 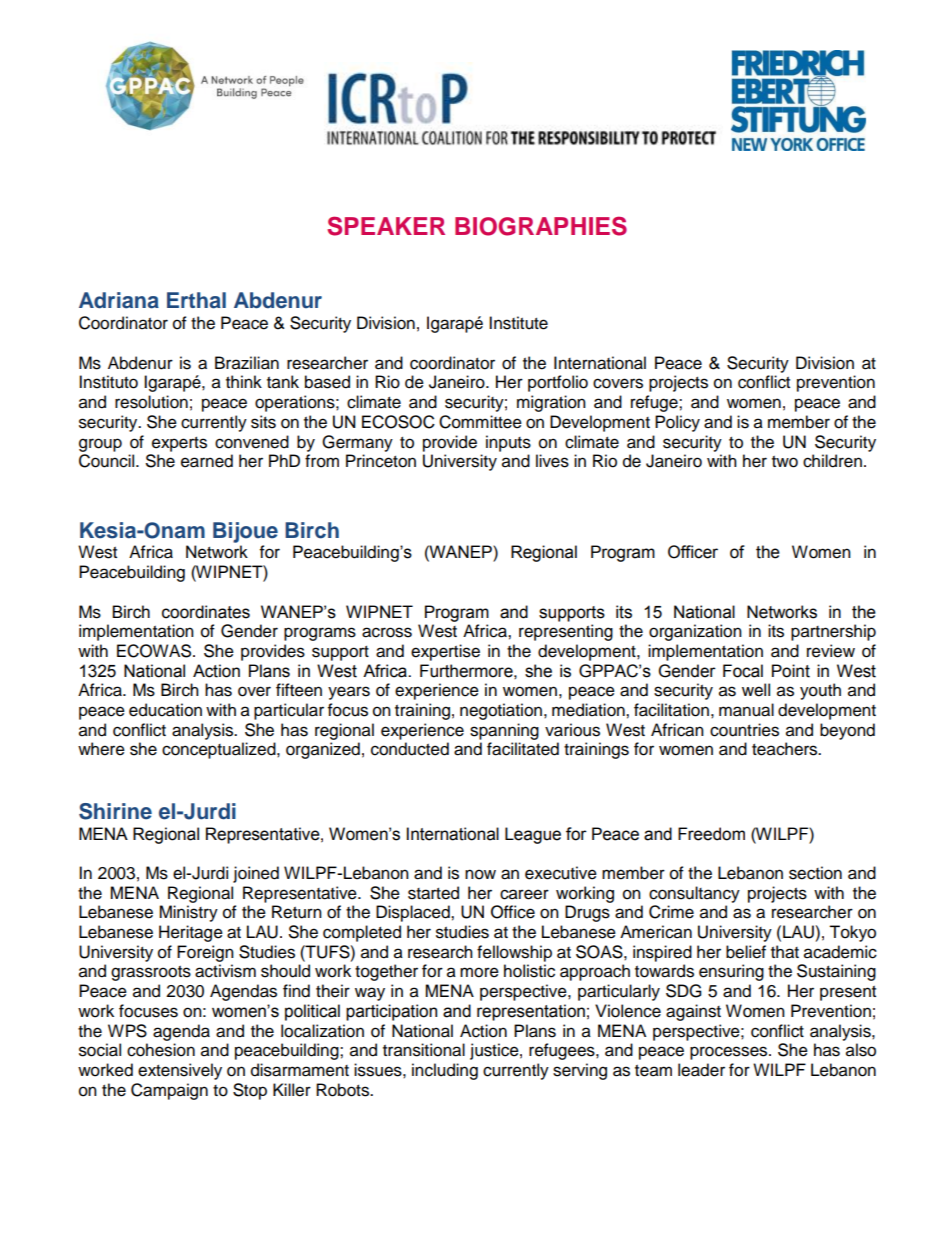 What do you see at coordinates (207, 461) in the screenshot?
I see `earned` at bounding box center [207, 461].
